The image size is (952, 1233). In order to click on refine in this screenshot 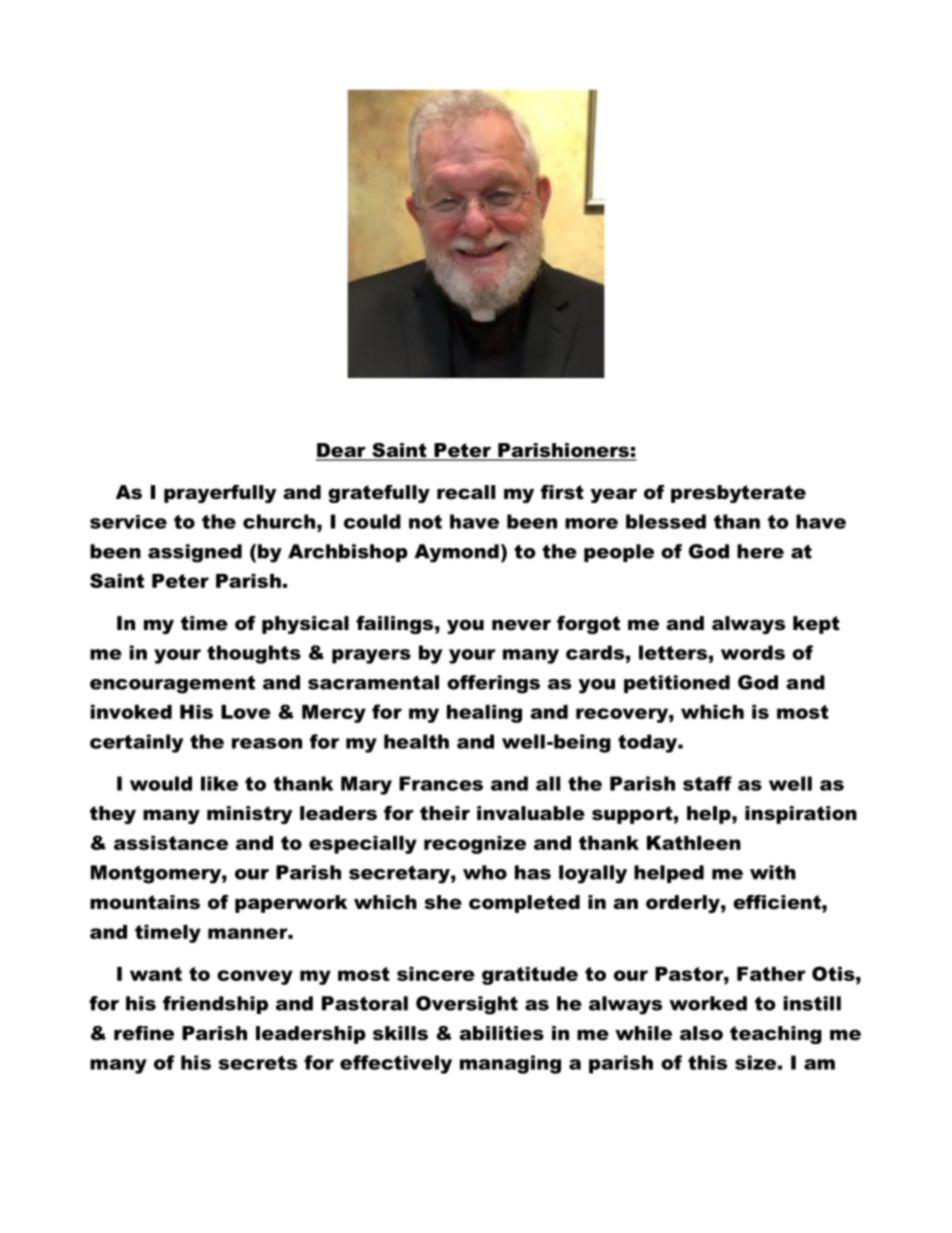, I will do `click(144, 1033)`.
